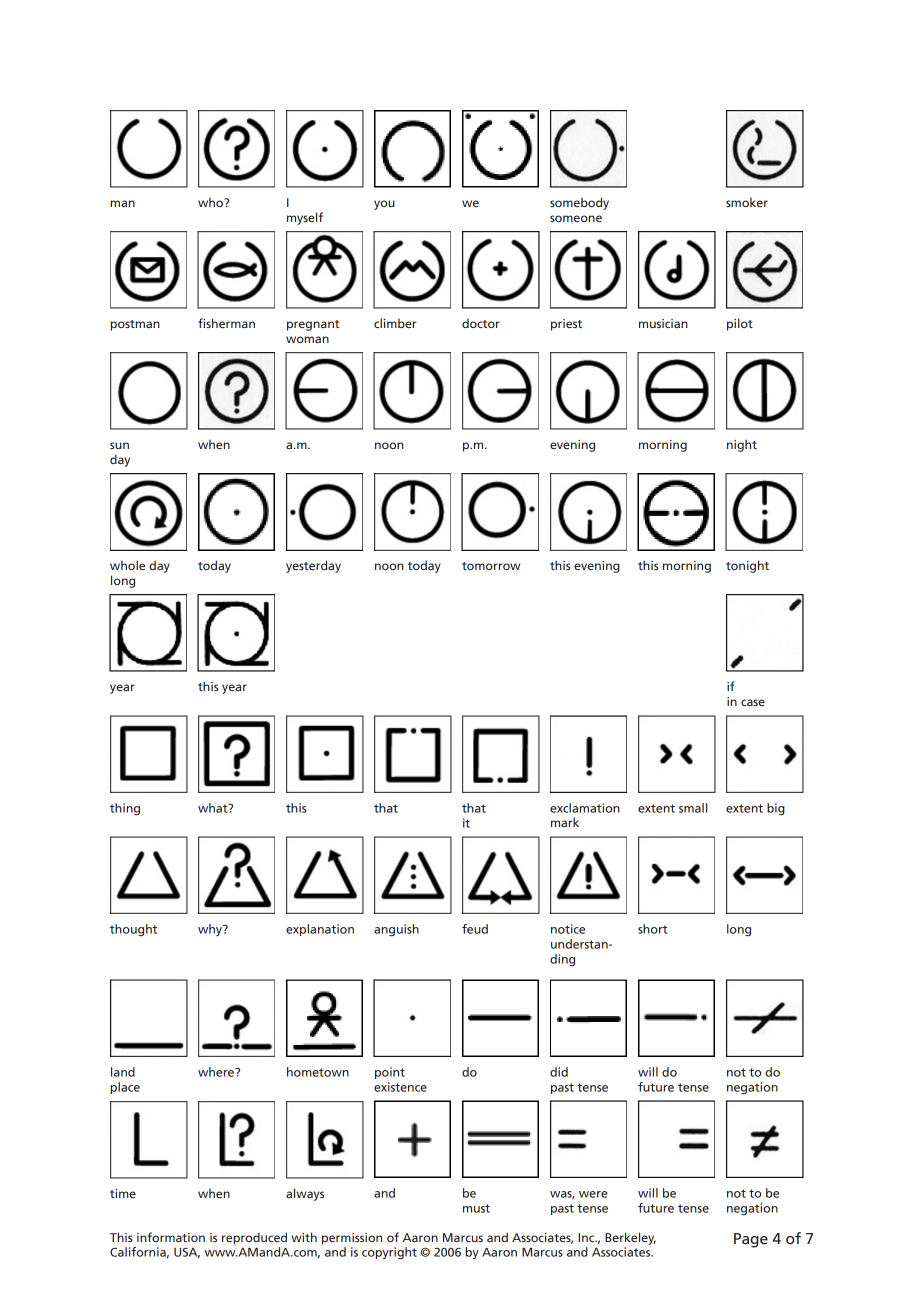  What do you see at coordinates (652, 929) in the screenshot?
I see `short` at bounding box center [652, 929].
